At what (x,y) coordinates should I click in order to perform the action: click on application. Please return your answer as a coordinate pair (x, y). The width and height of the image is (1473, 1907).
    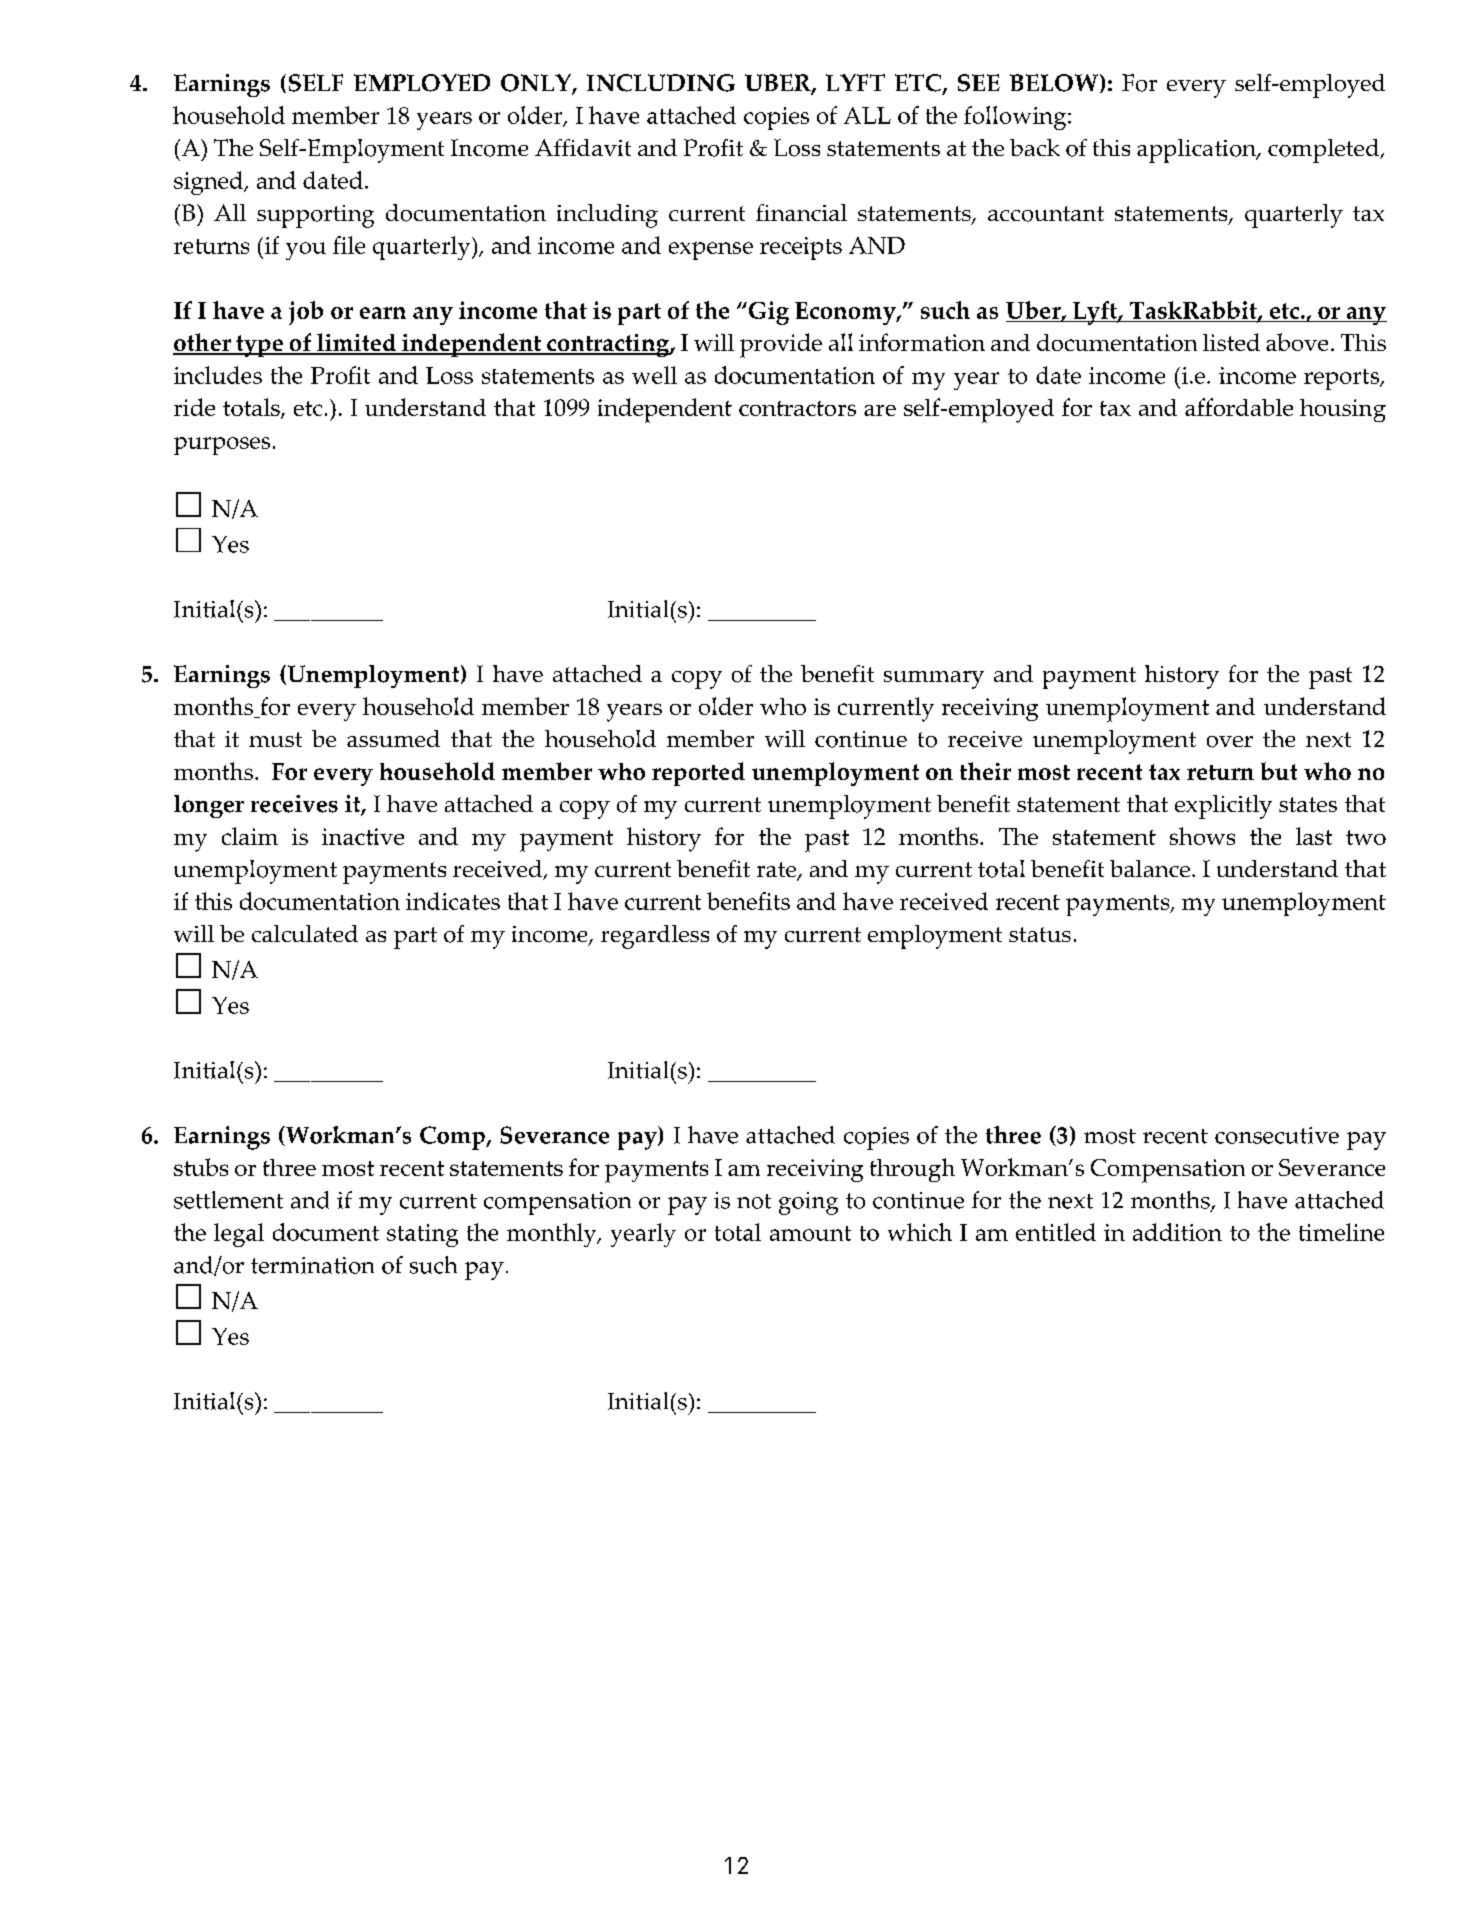
    Looking at the image, I should click on (1197, 151).
